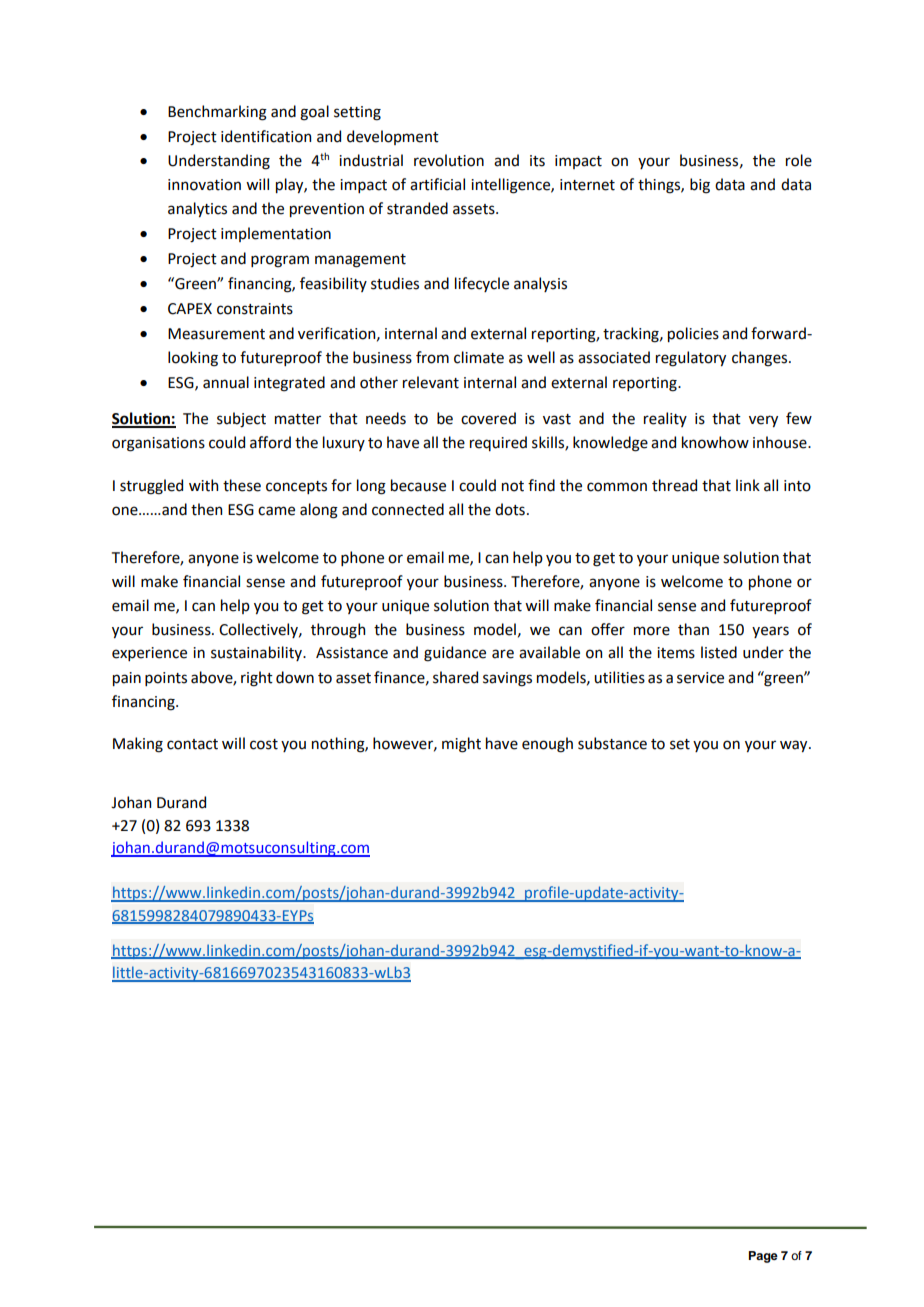  I want to click on might, so click(461, 745).
